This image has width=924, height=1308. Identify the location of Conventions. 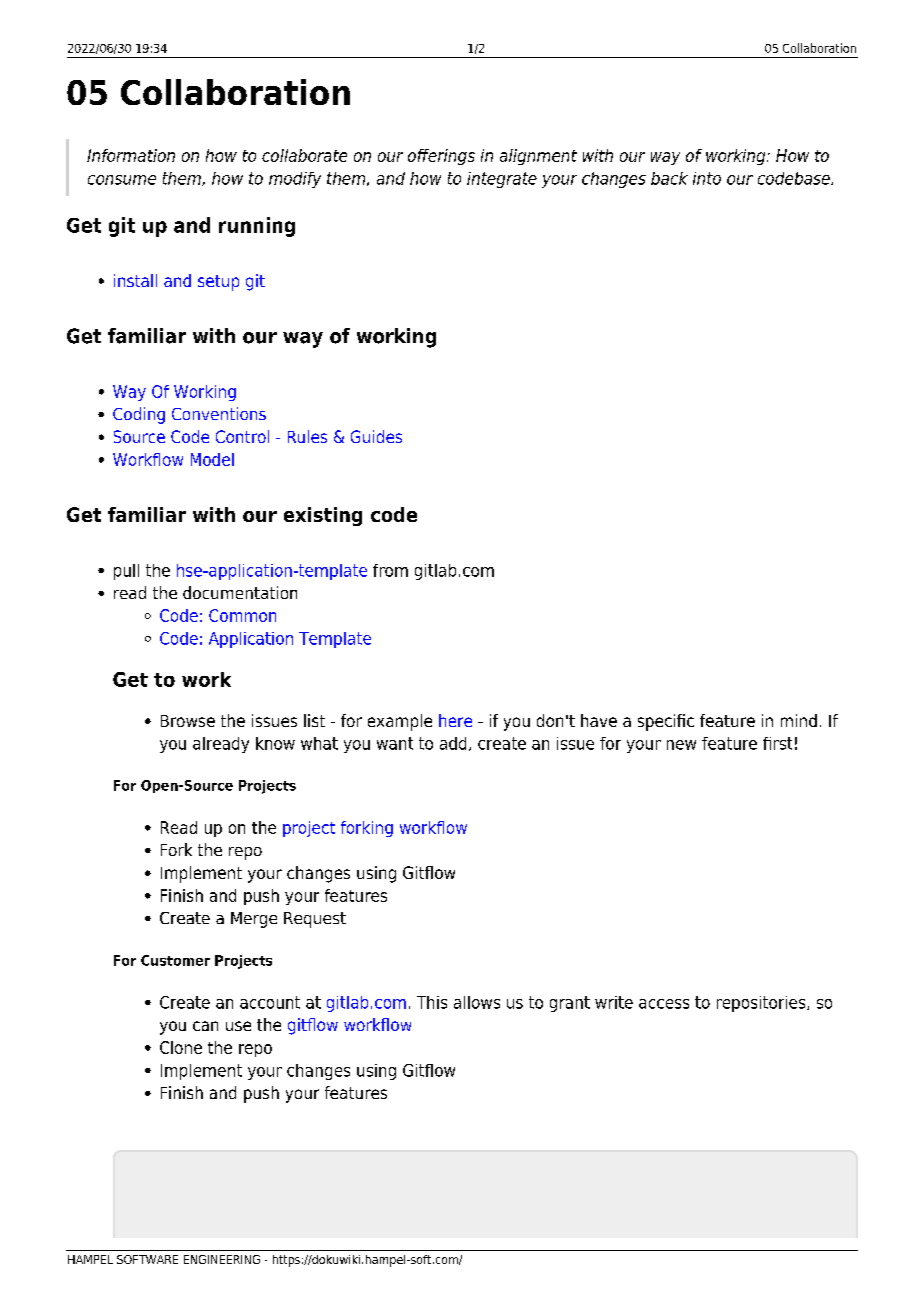
(219, 413).
